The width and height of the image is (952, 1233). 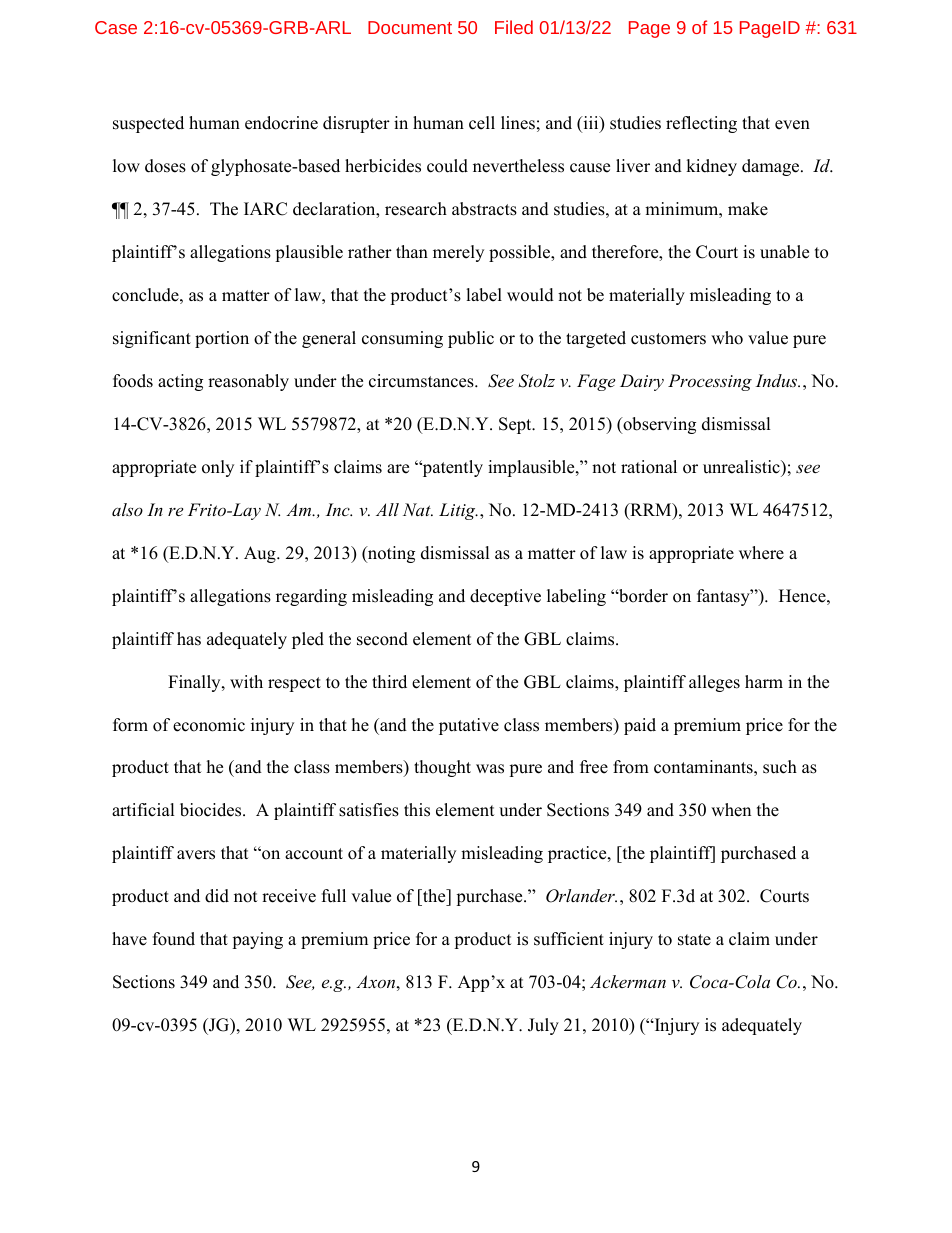 What do you see at coordinates (180, 382) in the image?
I see `acting` at bounding box center [180, 382].
